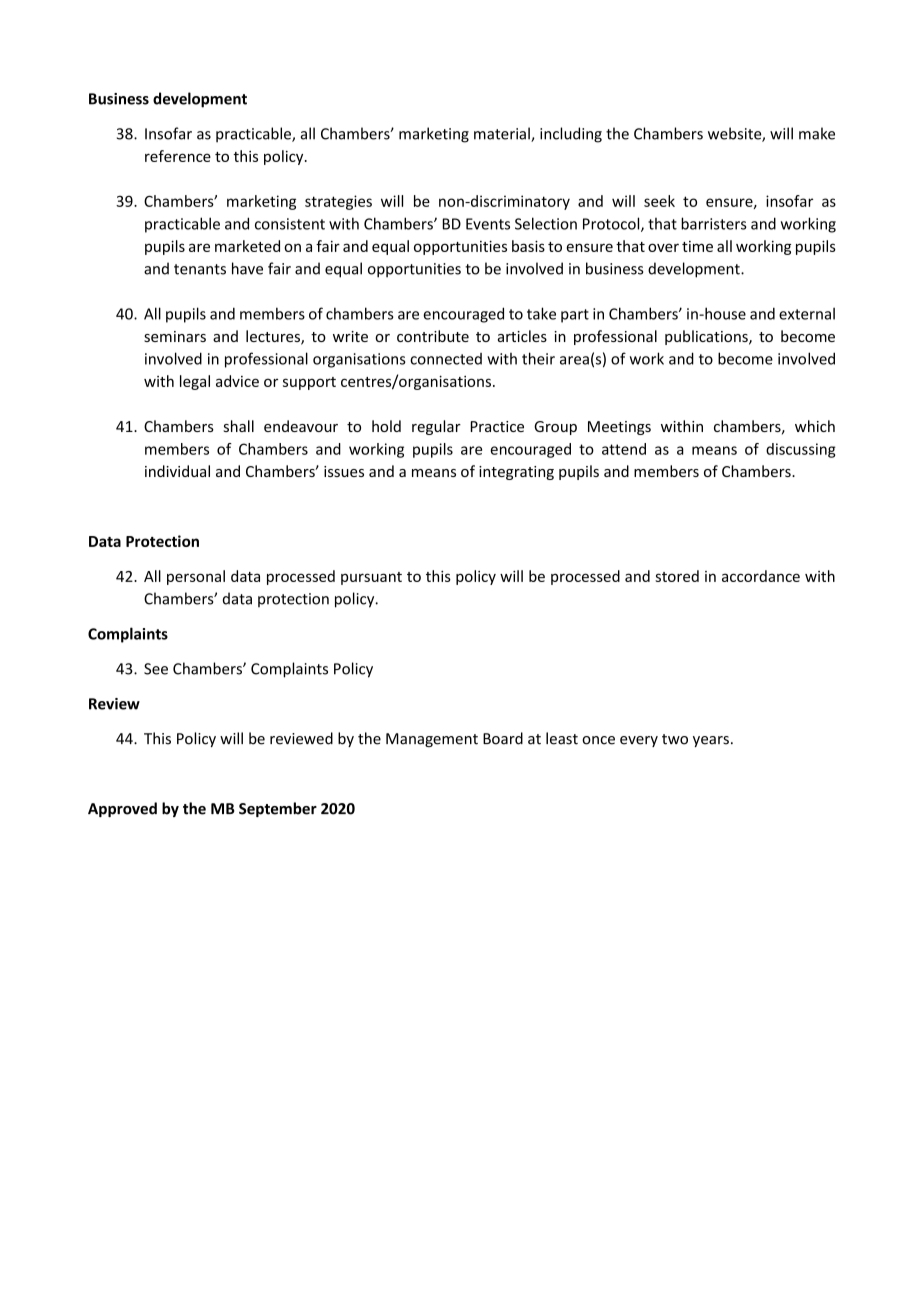 Image resolution: width=924 pixels, height=1308 pixels. I want to click on integrating, so click(516, 473).
